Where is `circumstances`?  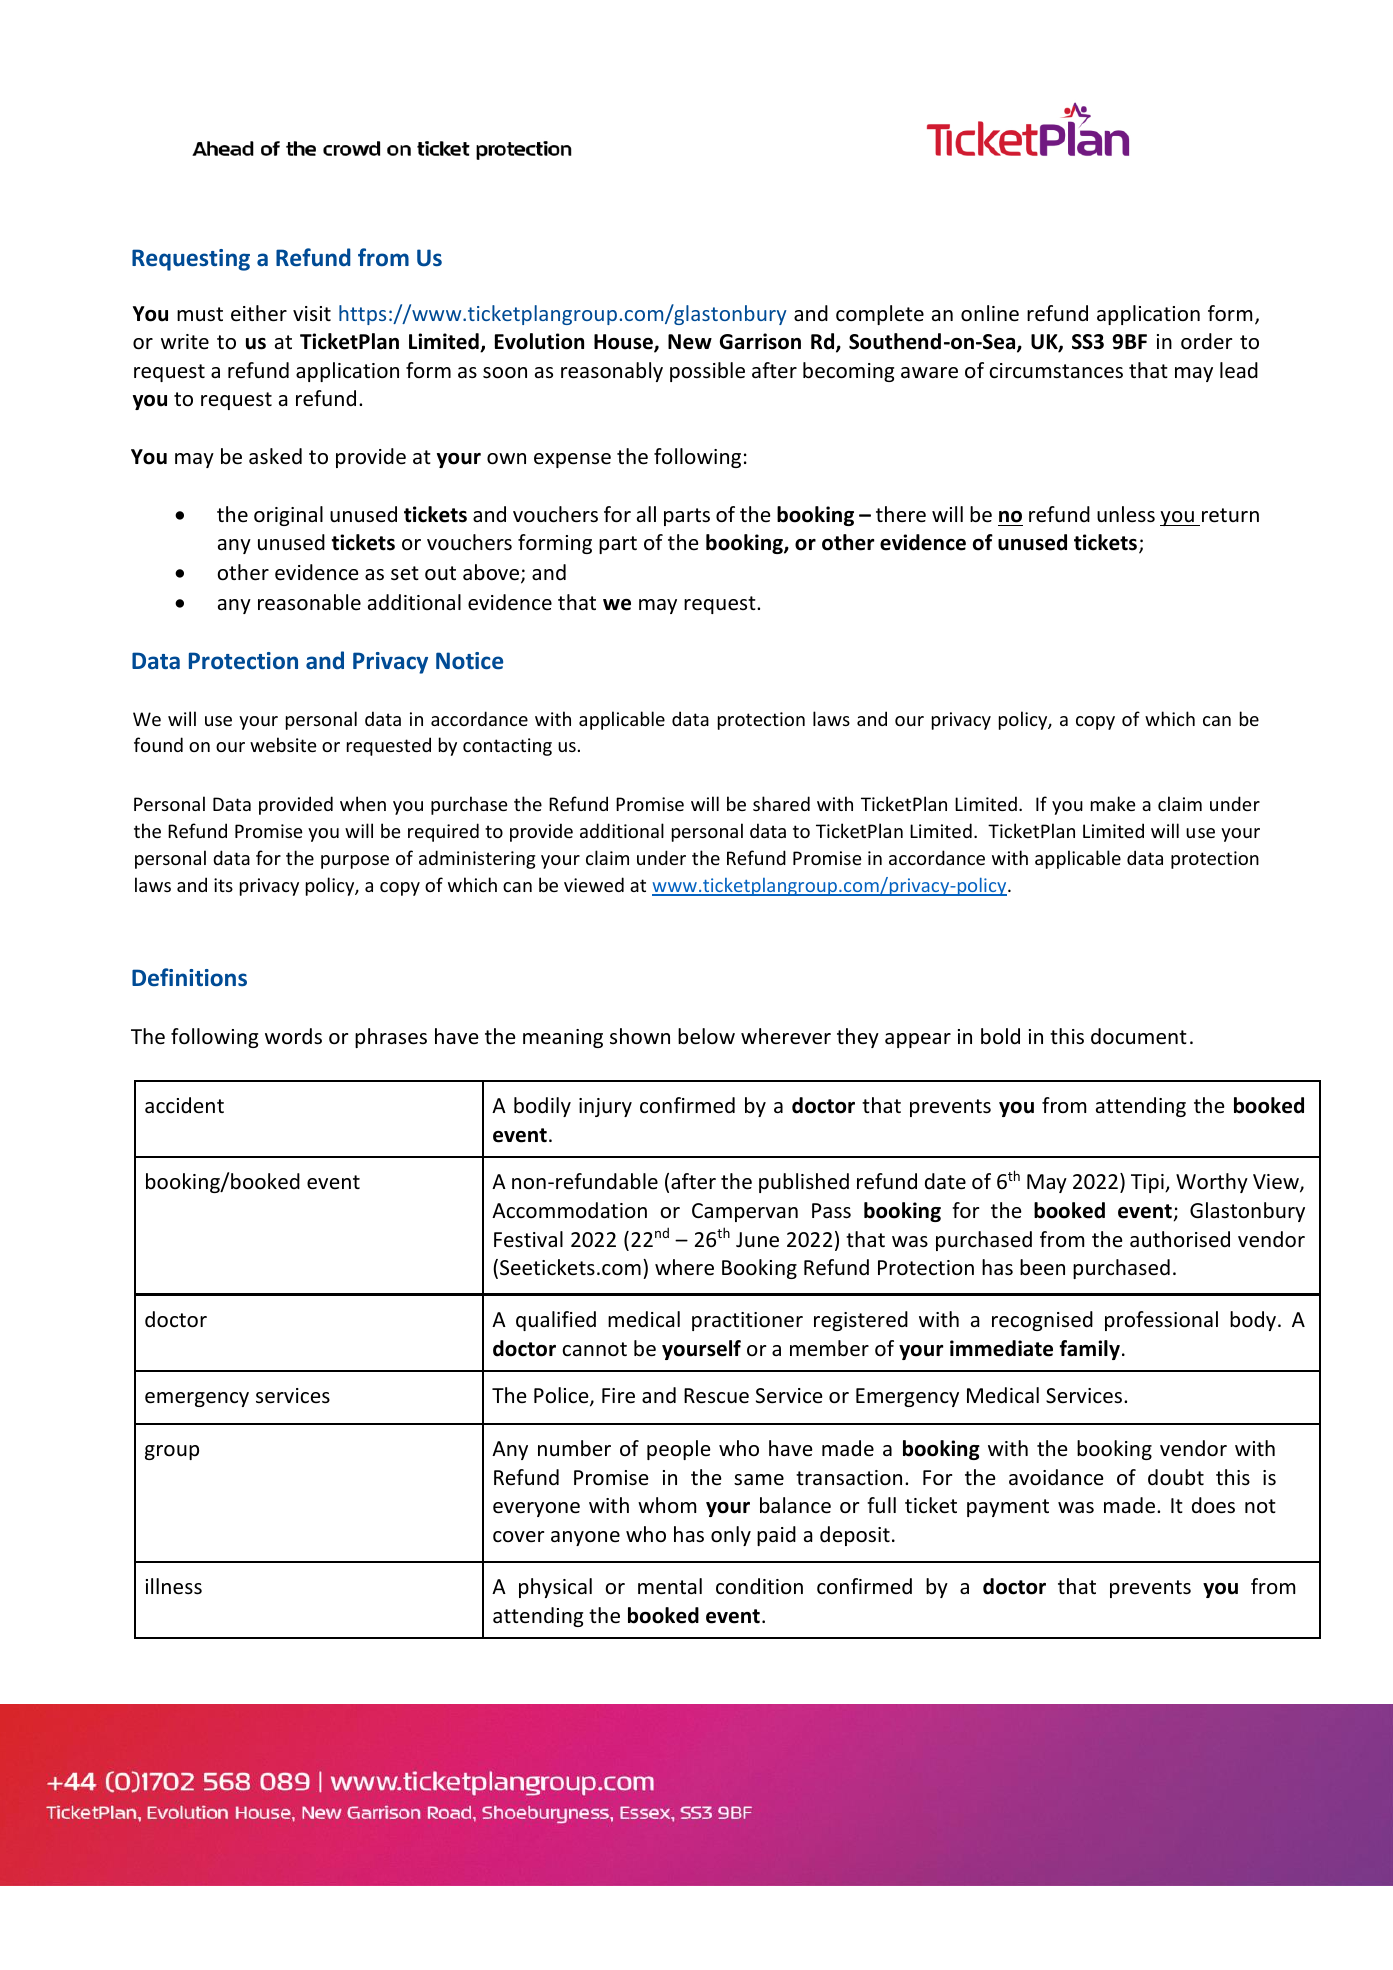 circumstances is located at coordinates (1056, 371).
